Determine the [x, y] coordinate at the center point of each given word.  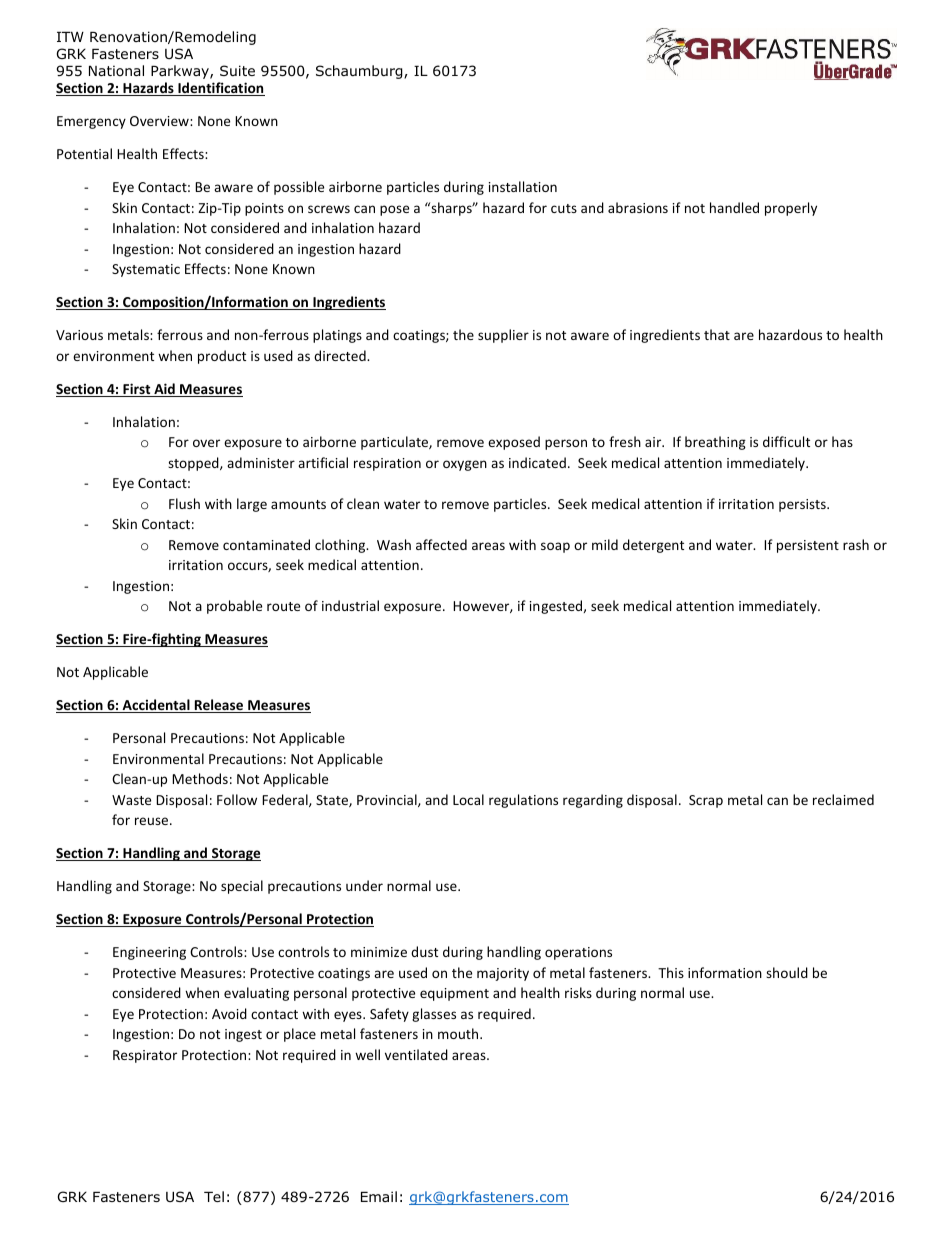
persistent [808, 546]
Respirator [145, 1056]
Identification [220, 89]
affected [441, 544]
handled [734, 207]
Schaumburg [360, 72]
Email [379, 1196]
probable [234, 607]
